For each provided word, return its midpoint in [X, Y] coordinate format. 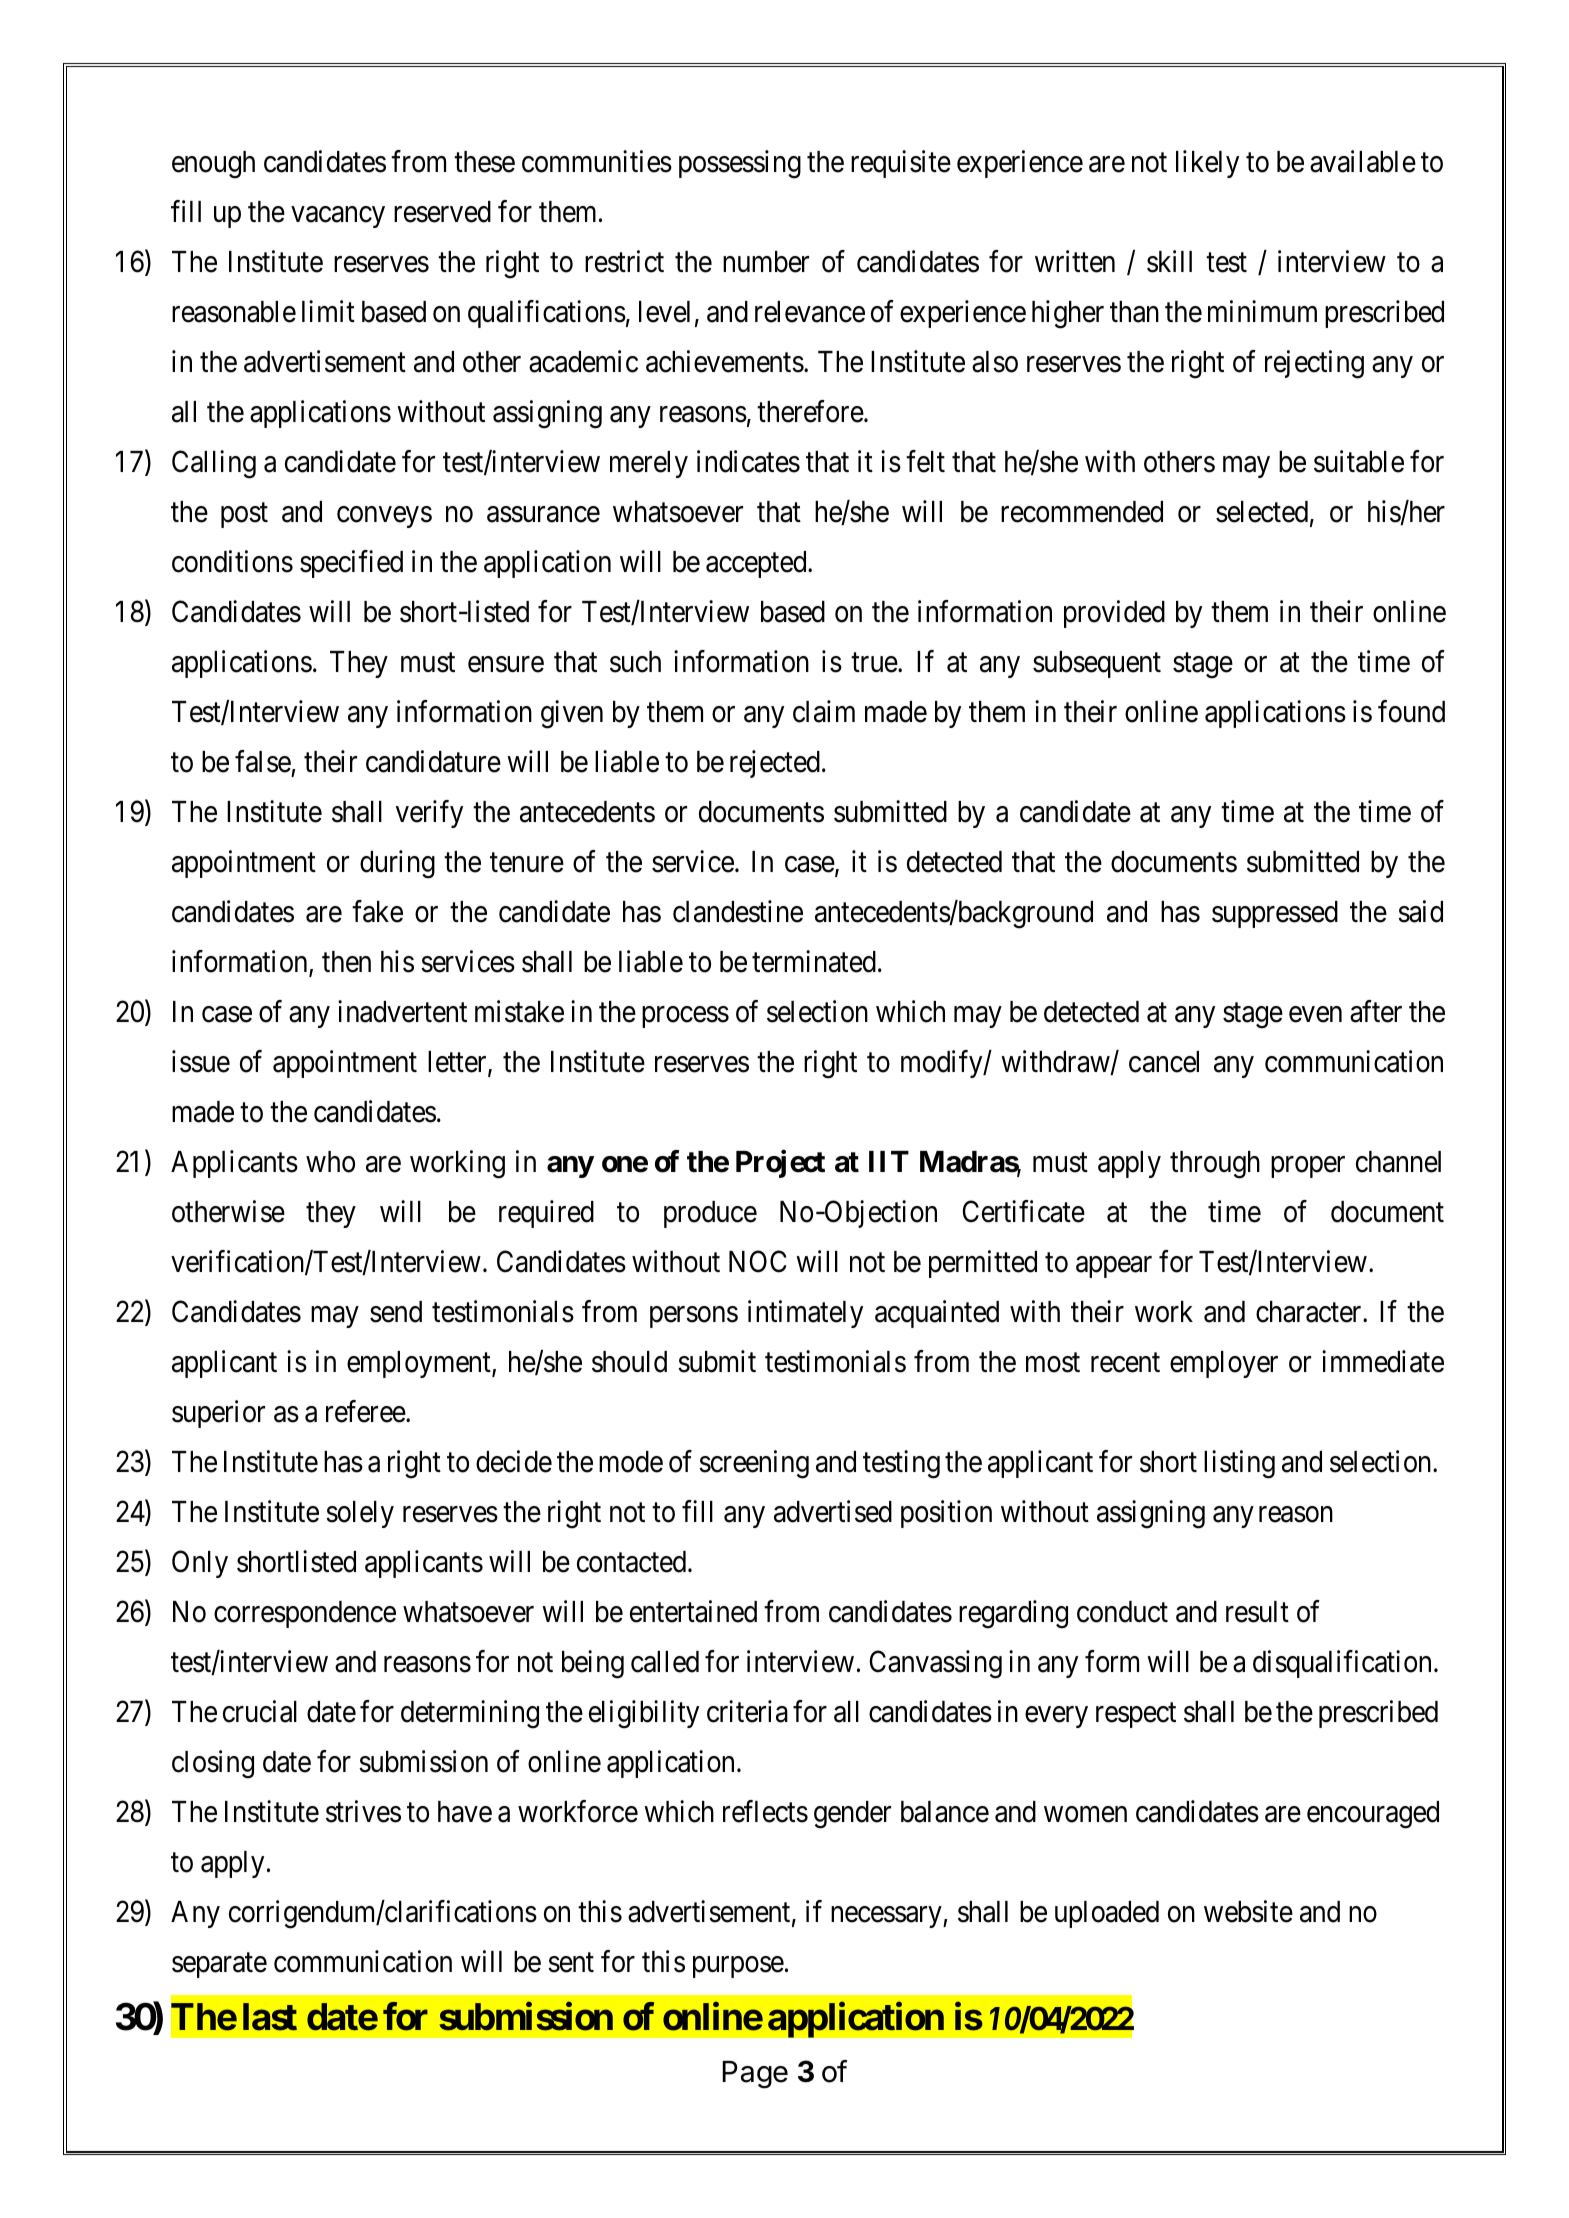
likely [1207, 164]
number [766, 262]
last [270, 2017]
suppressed [1275, 914]
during [397, 864]
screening [754, 1464]
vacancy [338, 217]
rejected [775, 764]
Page [755, 2075]
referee [366, 1411]
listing [1239, 1464]
